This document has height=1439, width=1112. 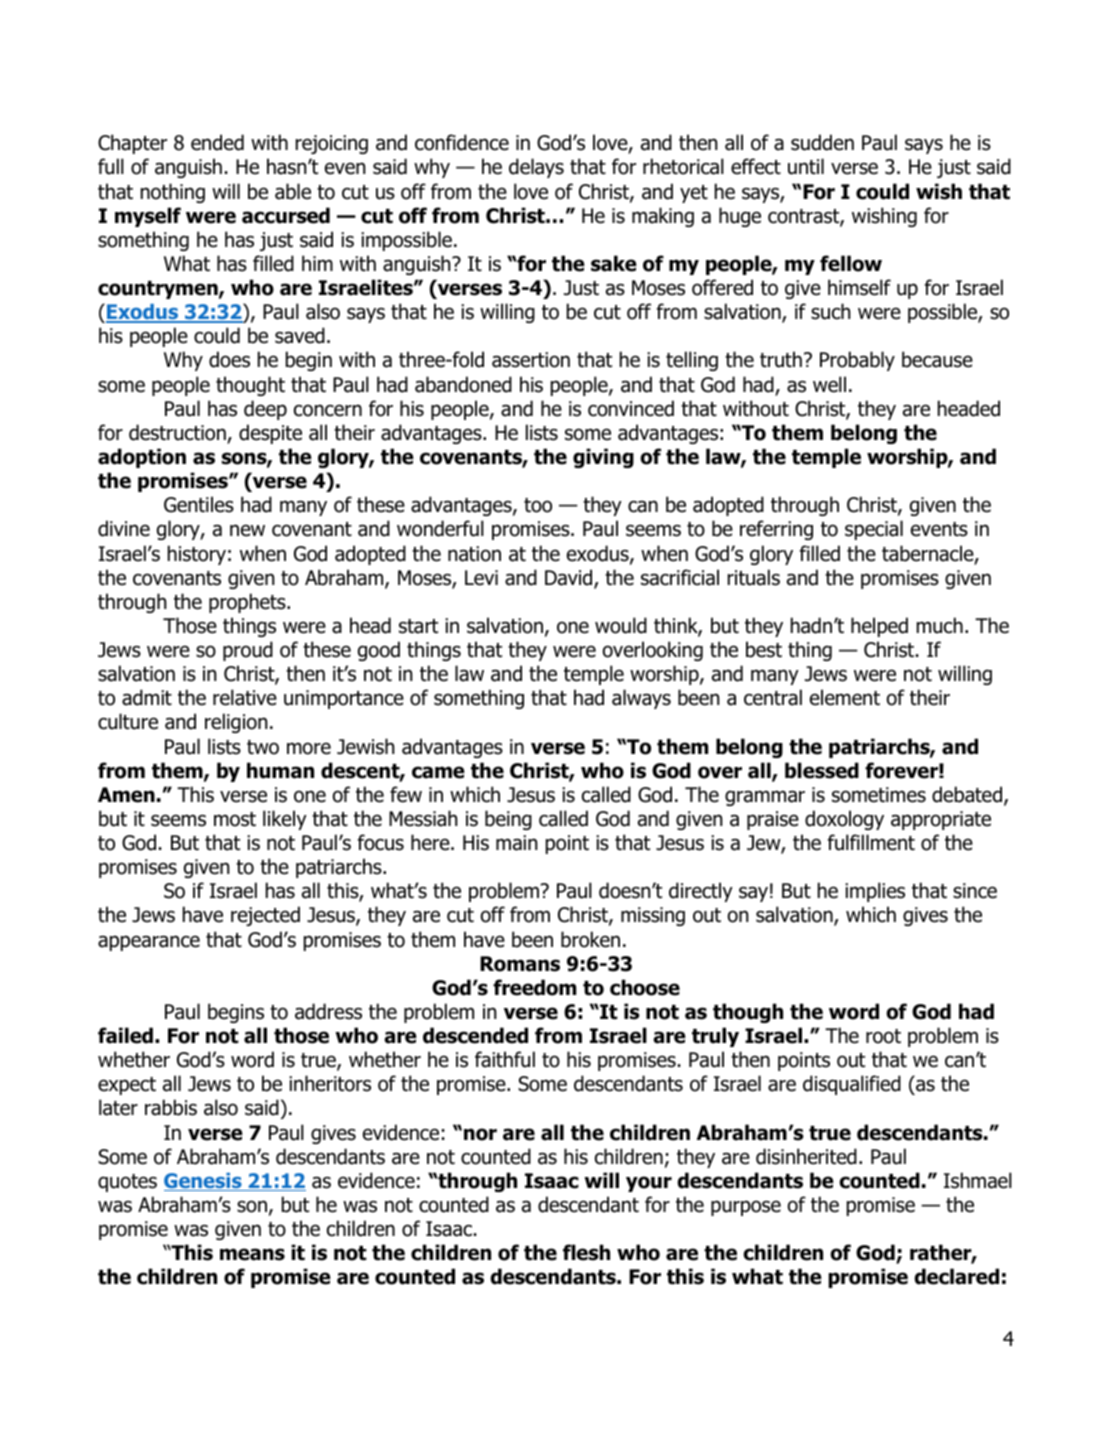 What do you see at coordinates (806, 166) in the document?
I see `until` at bounding box center [806, 166].
